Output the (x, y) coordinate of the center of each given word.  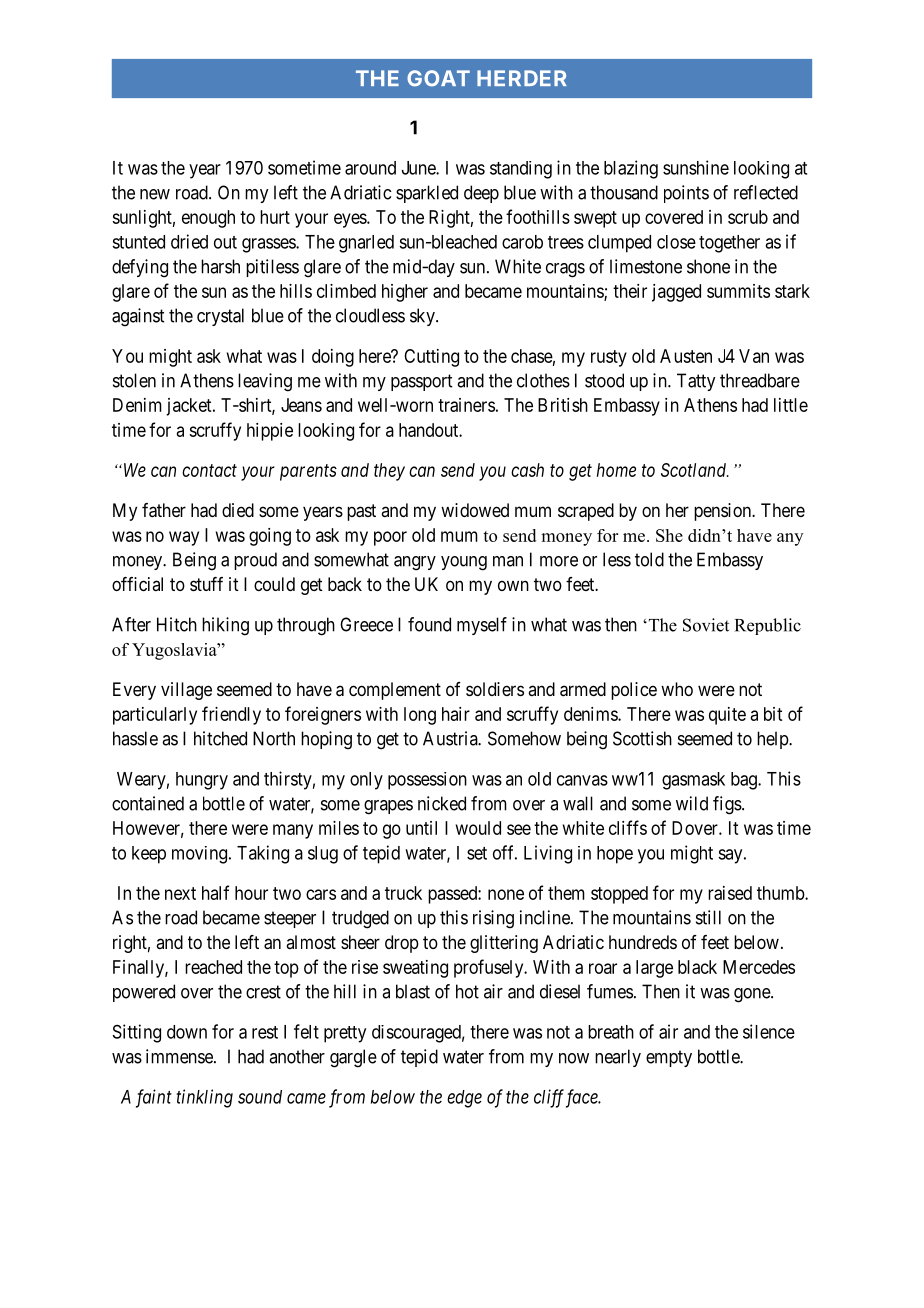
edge (464, 1099)
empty (669, 1058)
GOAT (438, 78)
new (155, 194)
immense (180, 1056)
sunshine (696, 167)
